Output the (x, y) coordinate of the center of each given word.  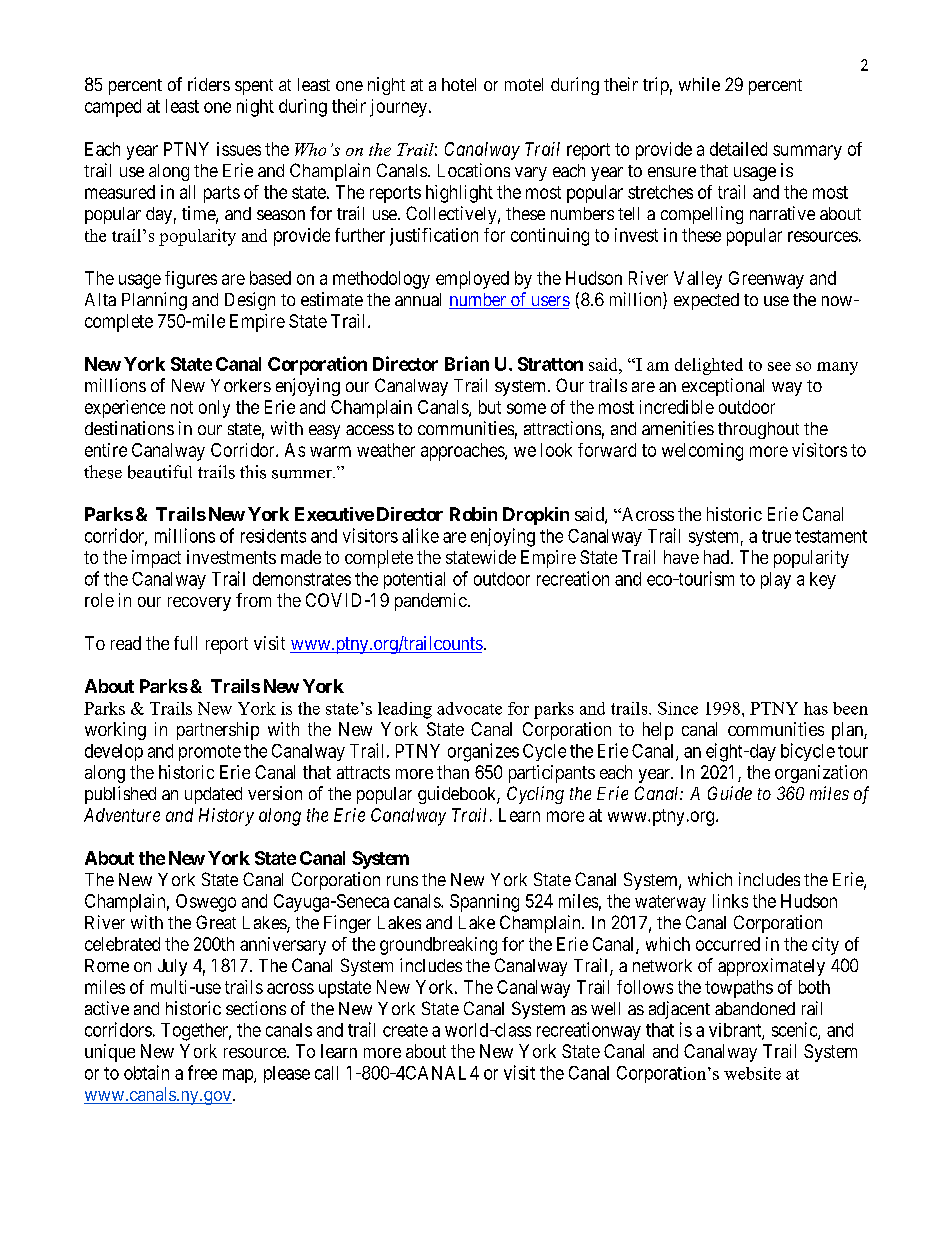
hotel (459, 84)
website (752, 1073)
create (405, 1030)
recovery (199, 604)
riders (209, 84)
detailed (738, 149)
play (776, 580)
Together (196, 1032)
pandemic (431, 602)
